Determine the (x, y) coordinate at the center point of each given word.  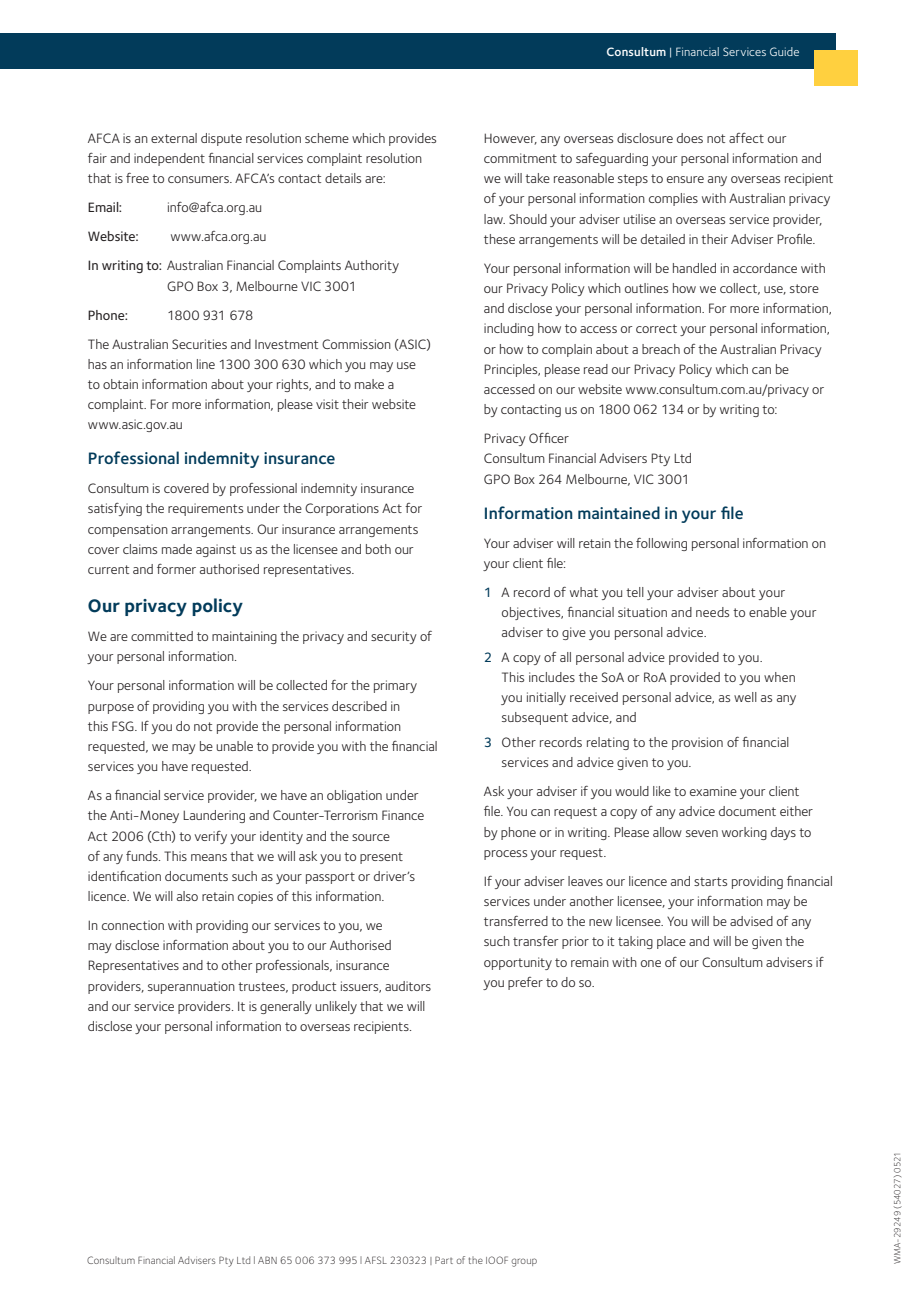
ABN (267, 1260)
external (174, 138)
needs (712, 612)
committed (162, 636)
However (510, 139)
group (524, 1262)
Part (444, 1260)
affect (746, 138)
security (394, 637)
